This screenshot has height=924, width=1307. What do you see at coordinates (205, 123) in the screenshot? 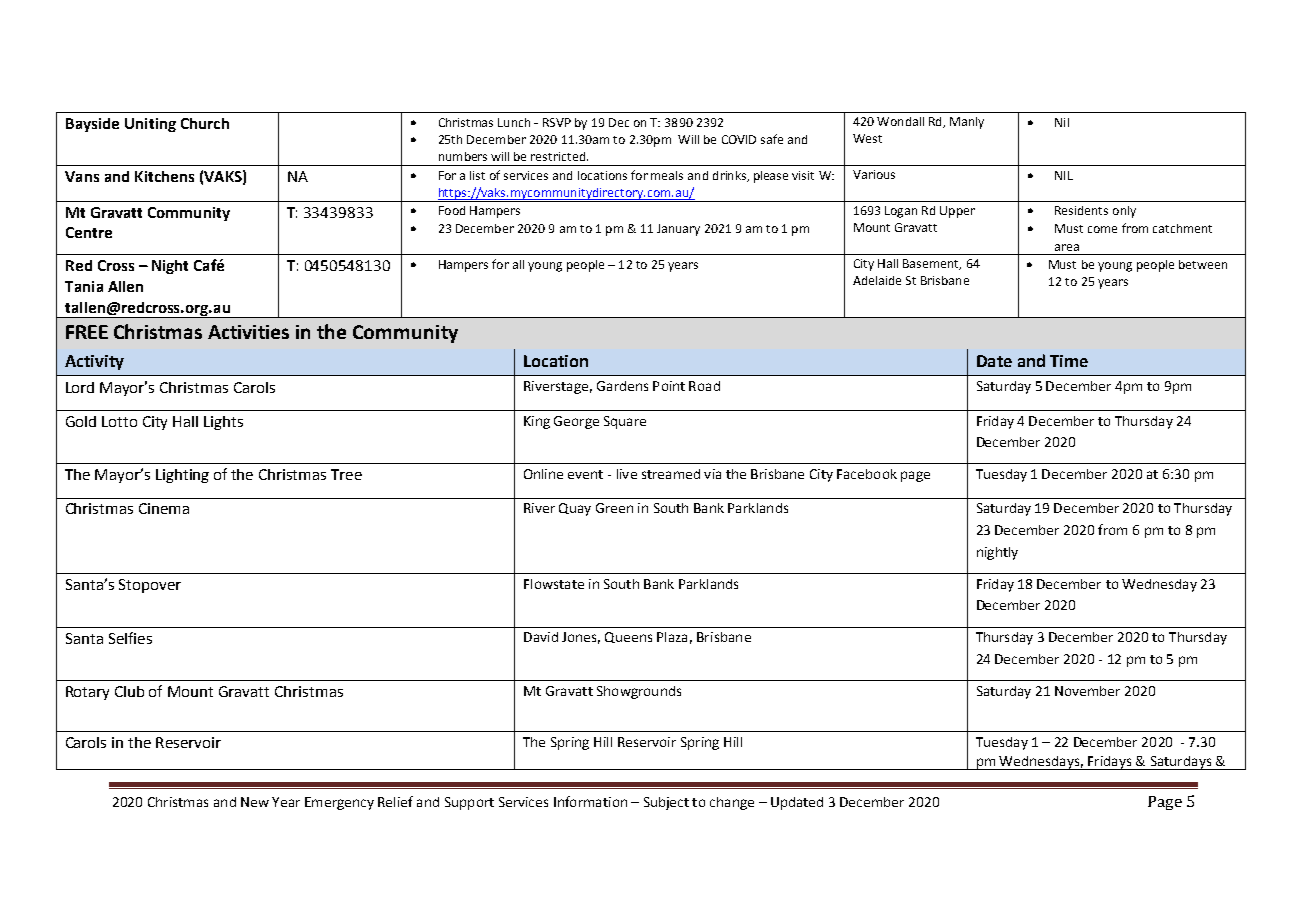
I see `Church` at bounding box center [205, 123].
